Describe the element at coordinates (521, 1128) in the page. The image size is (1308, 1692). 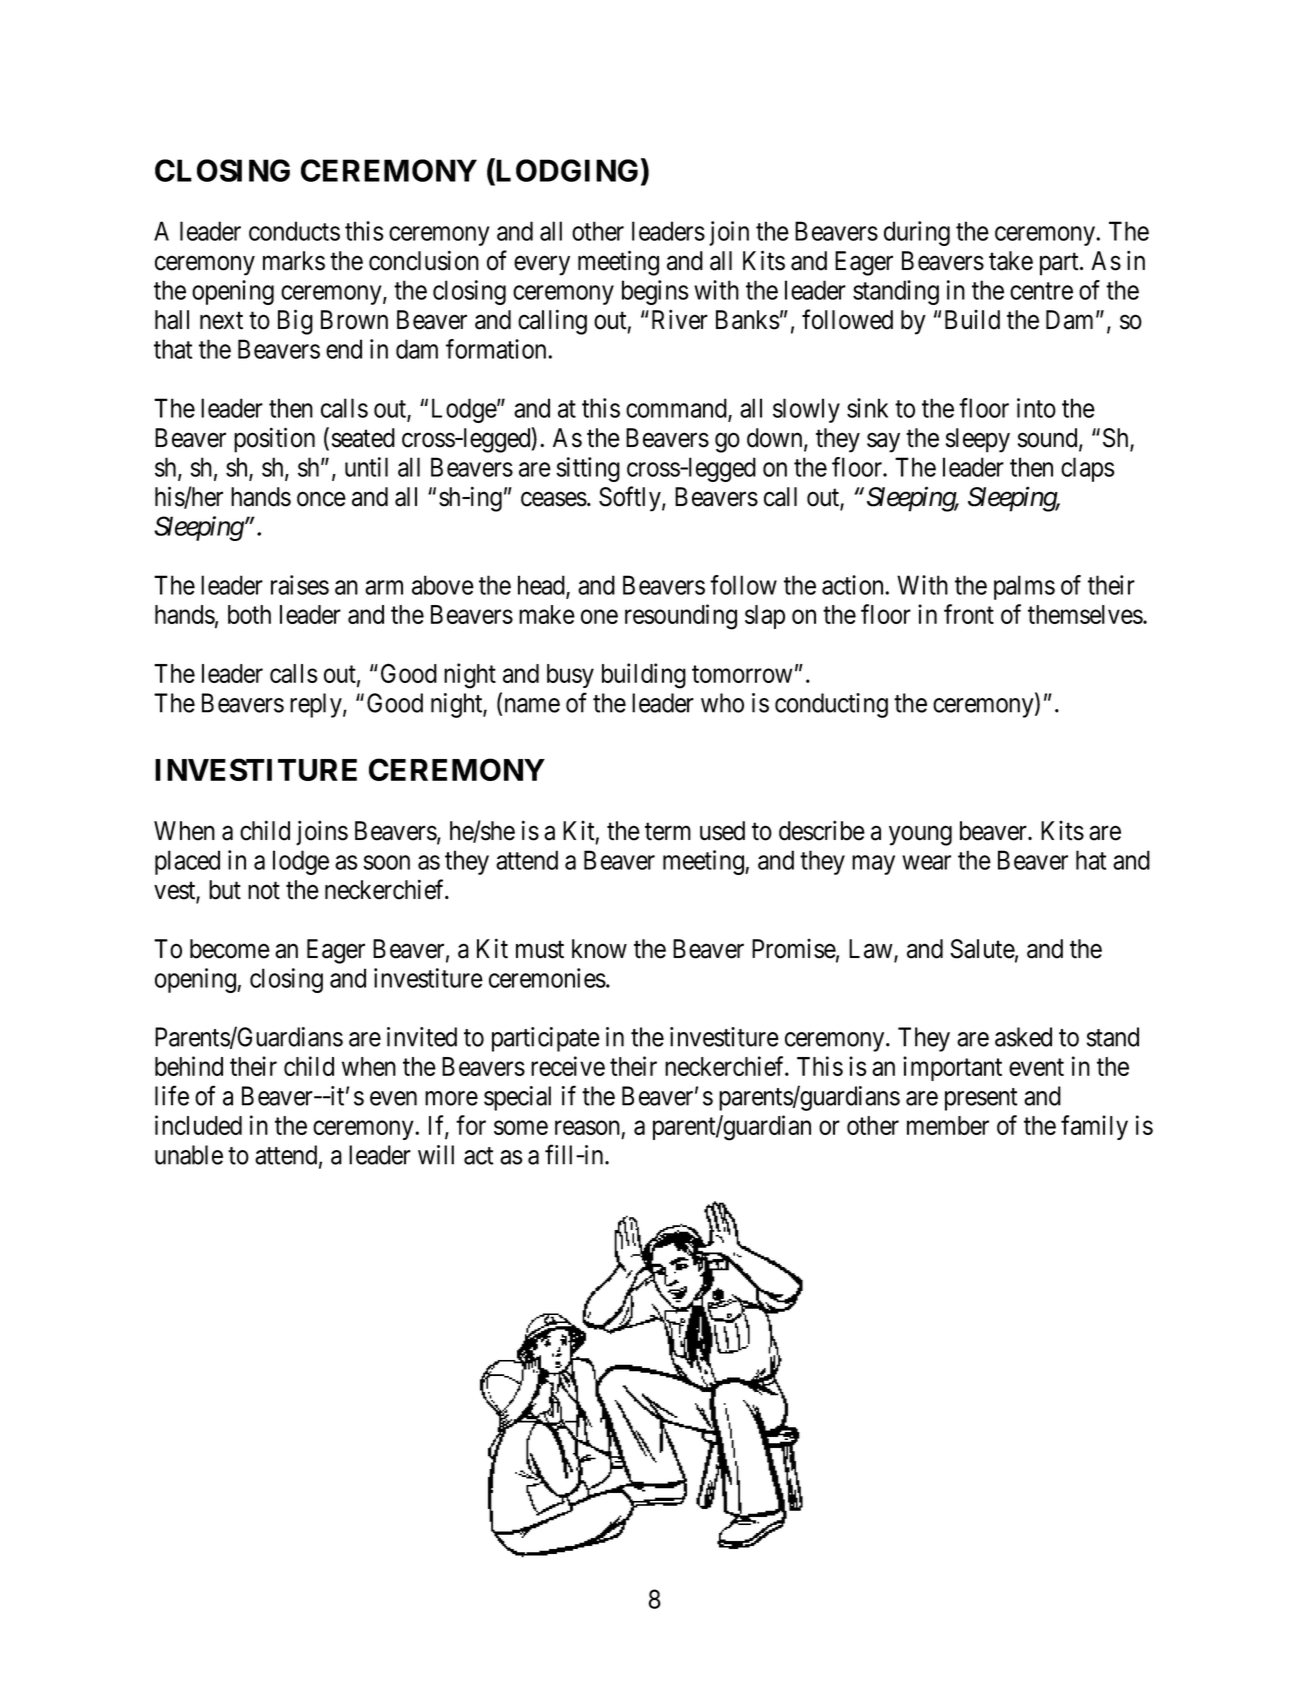
I see `some` at that location.
